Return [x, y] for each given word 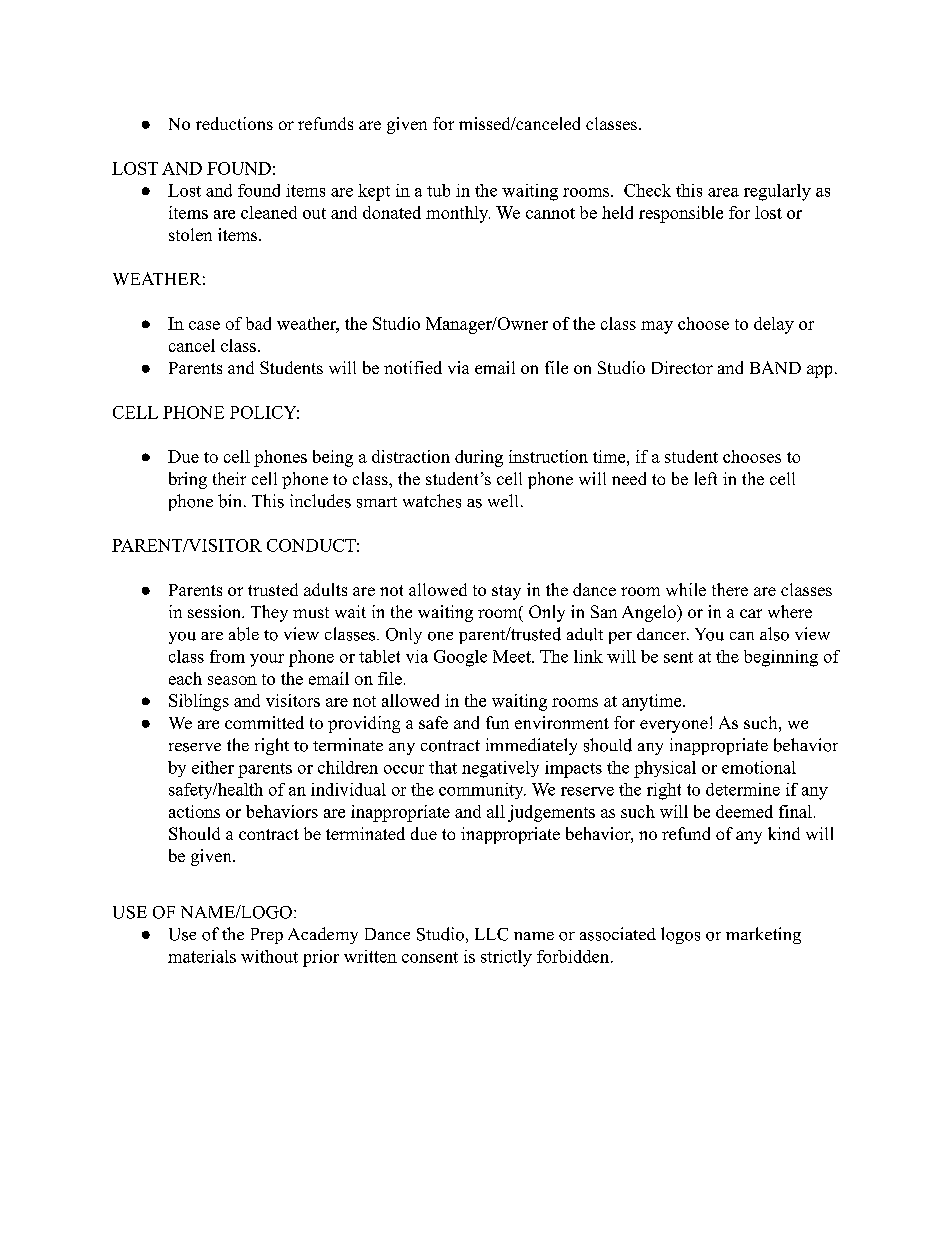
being [333, 458]
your [267, 660]
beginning [781, 658]
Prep [267, 936]
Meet [513, 656]
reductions [234, 123]
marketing [763, 935]
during [479, 458]
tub [438, 190]
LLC [491, 934]
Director [682, 367]
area [723, 192]
